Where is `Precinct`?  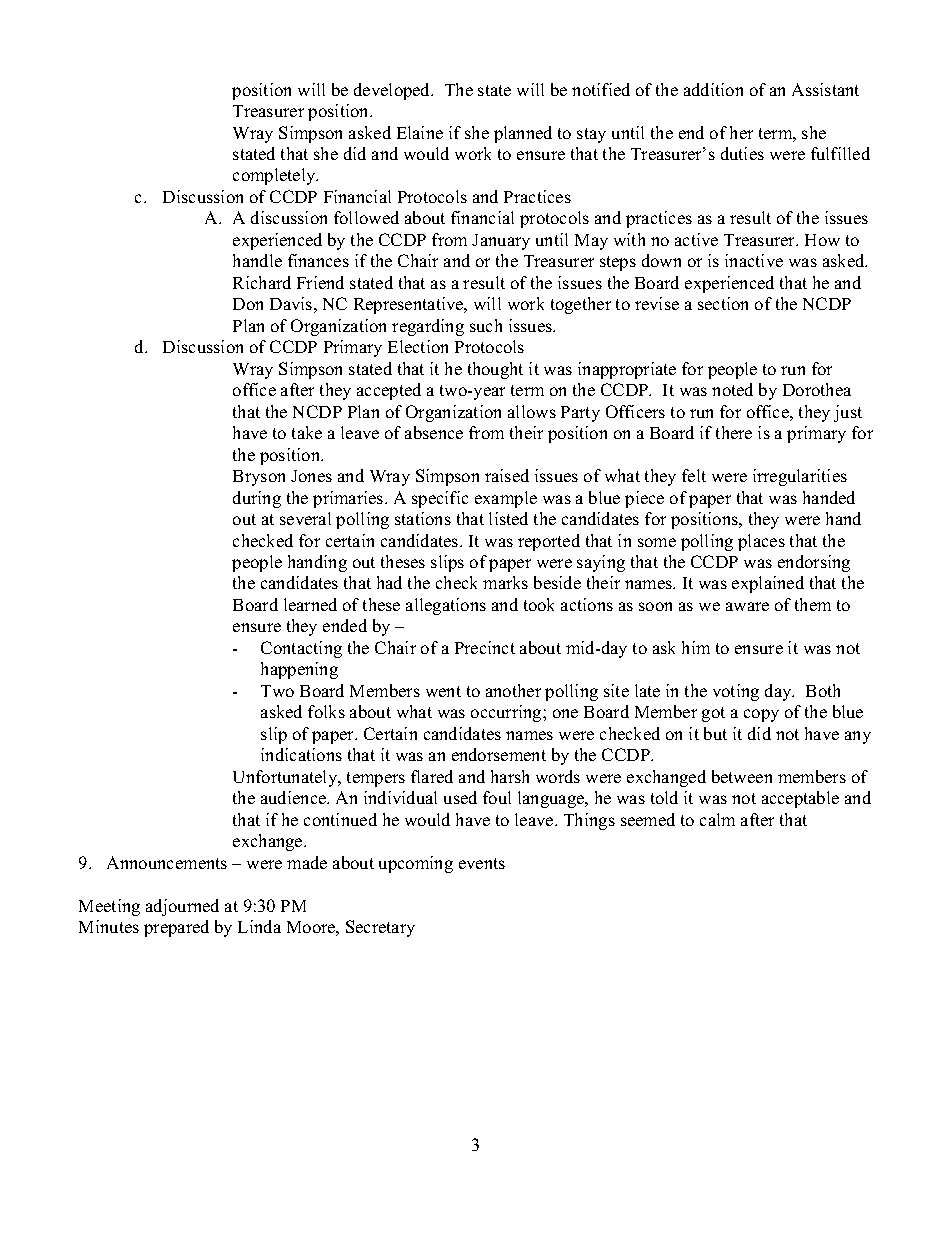
Precinct is located at coordinates (485, 647).
